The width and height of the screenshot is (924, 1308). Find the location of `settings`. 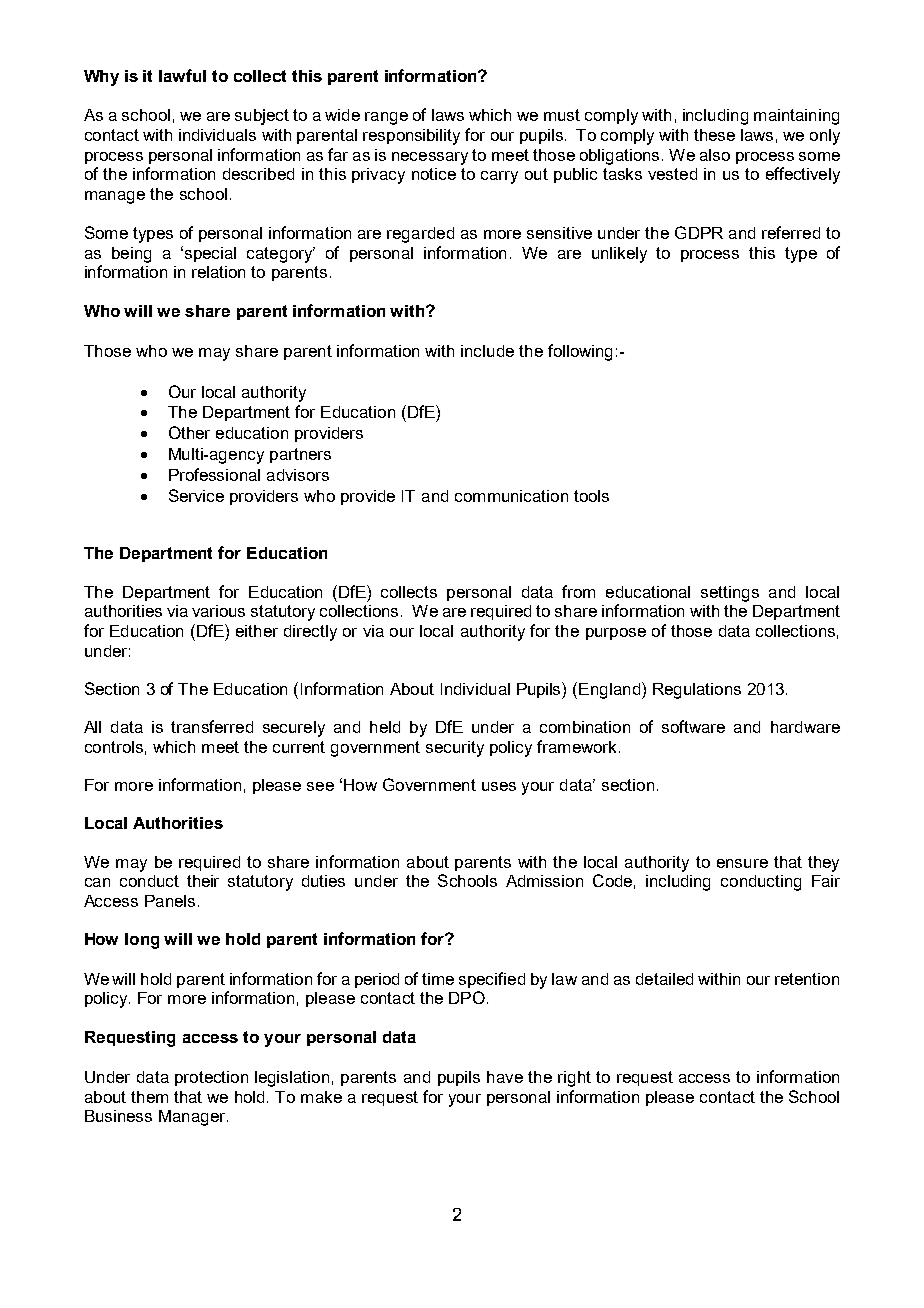

settings is located at coordinates (730, 594).
